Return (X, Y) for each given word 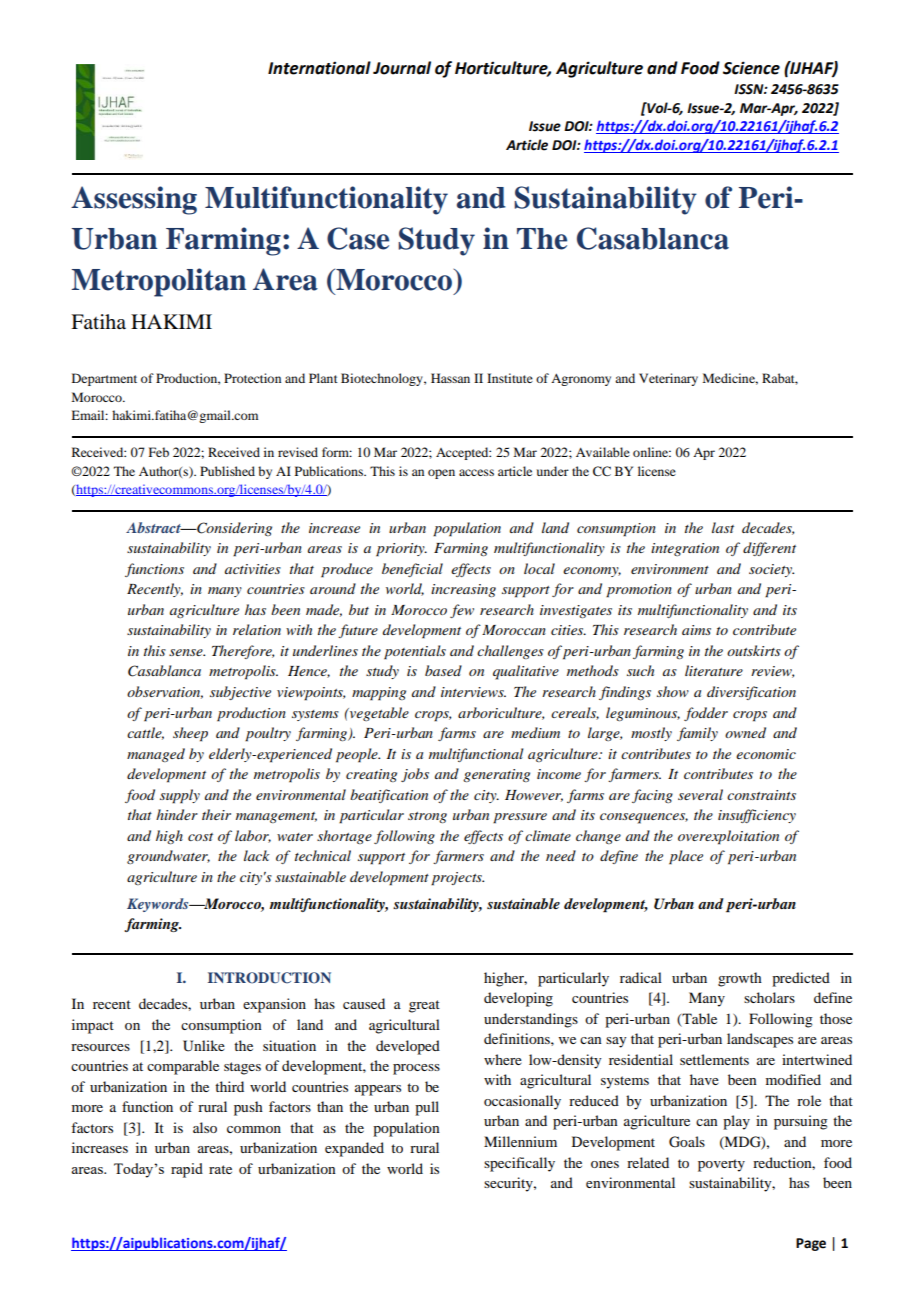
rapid (187, 1170)
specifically (519, 1164)
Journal (402, 68)
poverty (721, 1165)
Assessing (134, 200)
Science (751, 68)
